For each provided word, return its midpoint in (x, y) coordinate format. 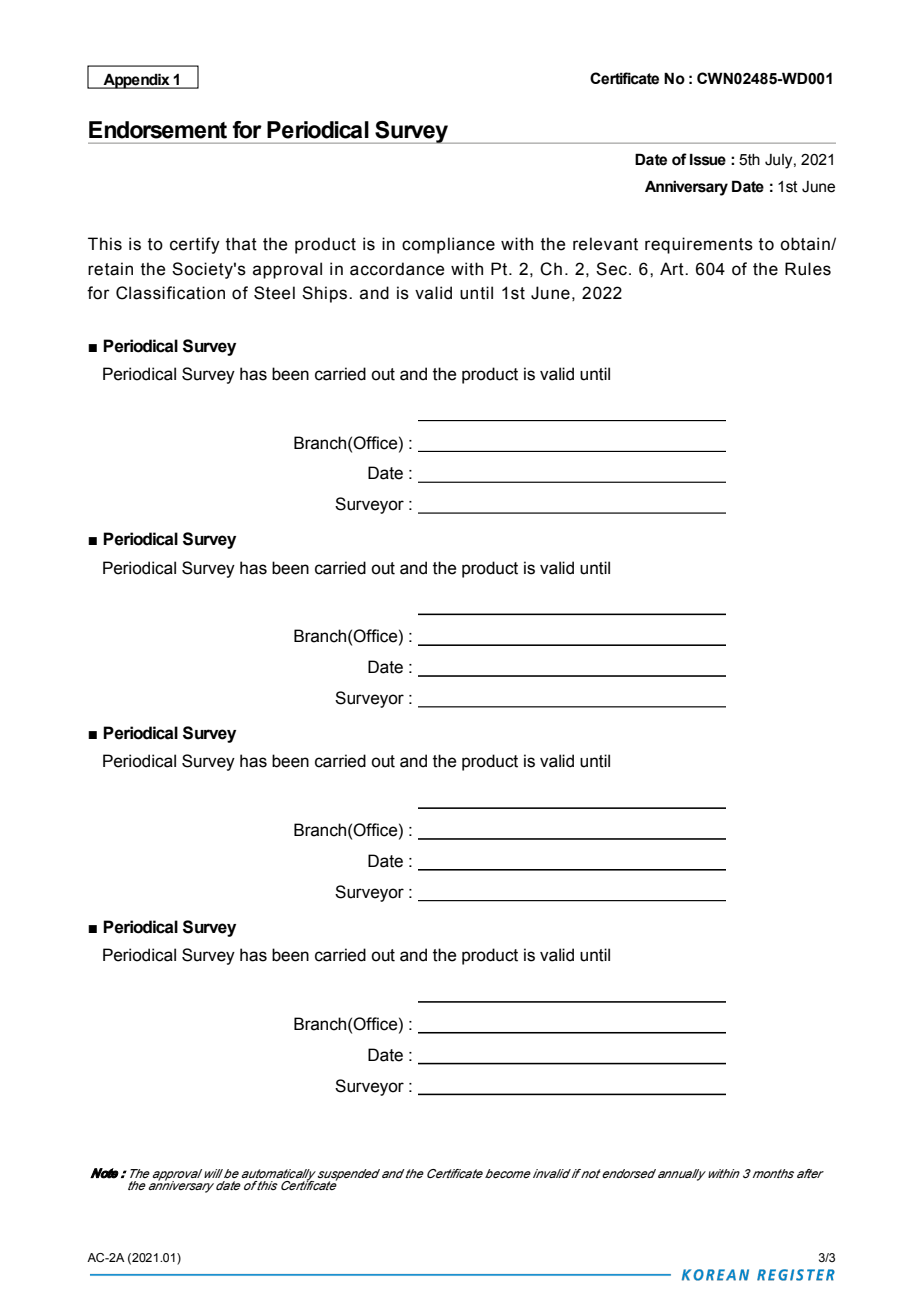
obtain (806, 244)
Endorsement (158, 130)
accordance (397, 269)
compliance (448, 245)
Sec (611, 269)
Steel (274, 293)
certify (195, 245)
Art (673, 269)
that (241, 244)
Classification (170, 293)
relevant (605, 244)
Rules (808, 269)
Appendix (136, 81)
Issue (708, 159)
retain (110, 269)
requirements (699, 245)
